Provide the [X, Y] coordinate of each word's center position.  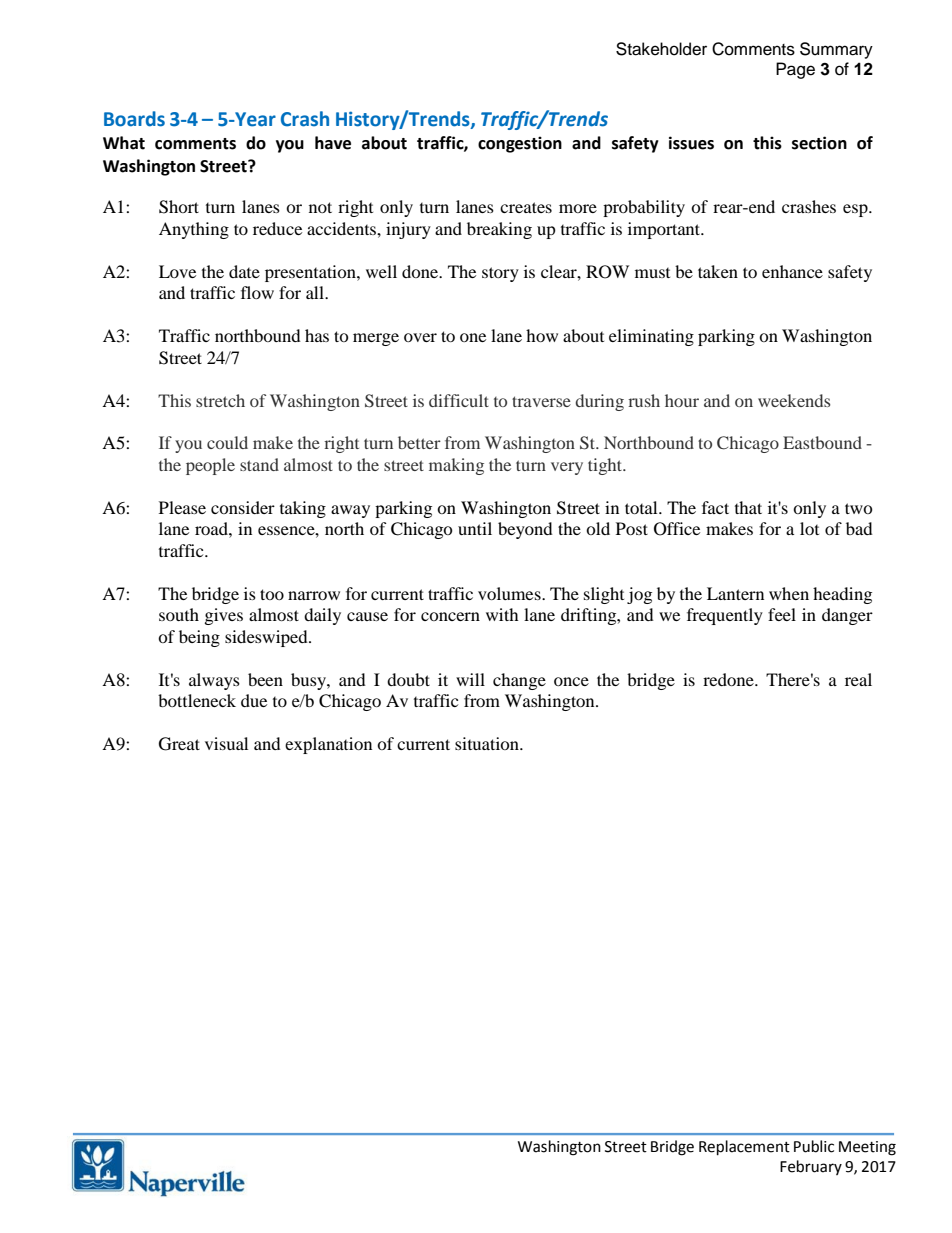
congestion [520, 144]
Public [814, 1146]
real [858, 679]
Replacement [744, 1148]
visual [226, 743]
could [227, 442]
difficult [459, 400]
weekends [794, 400]
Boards [134, 119]
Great [179, 744]
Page [795, 70]
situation [488, 743]
